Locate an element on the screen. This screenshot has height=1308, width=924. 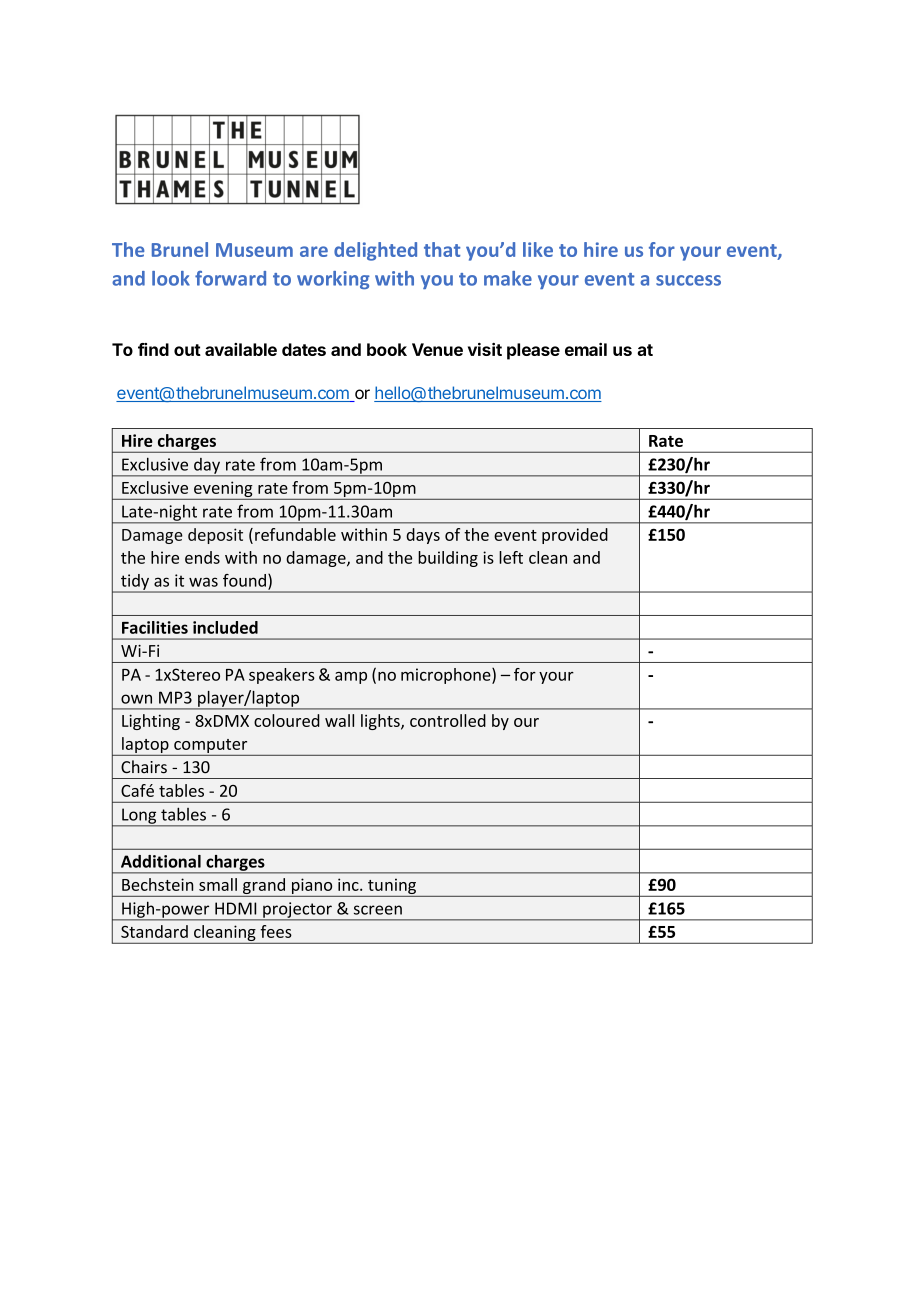
controlled is located at coordinates (448, 720).
